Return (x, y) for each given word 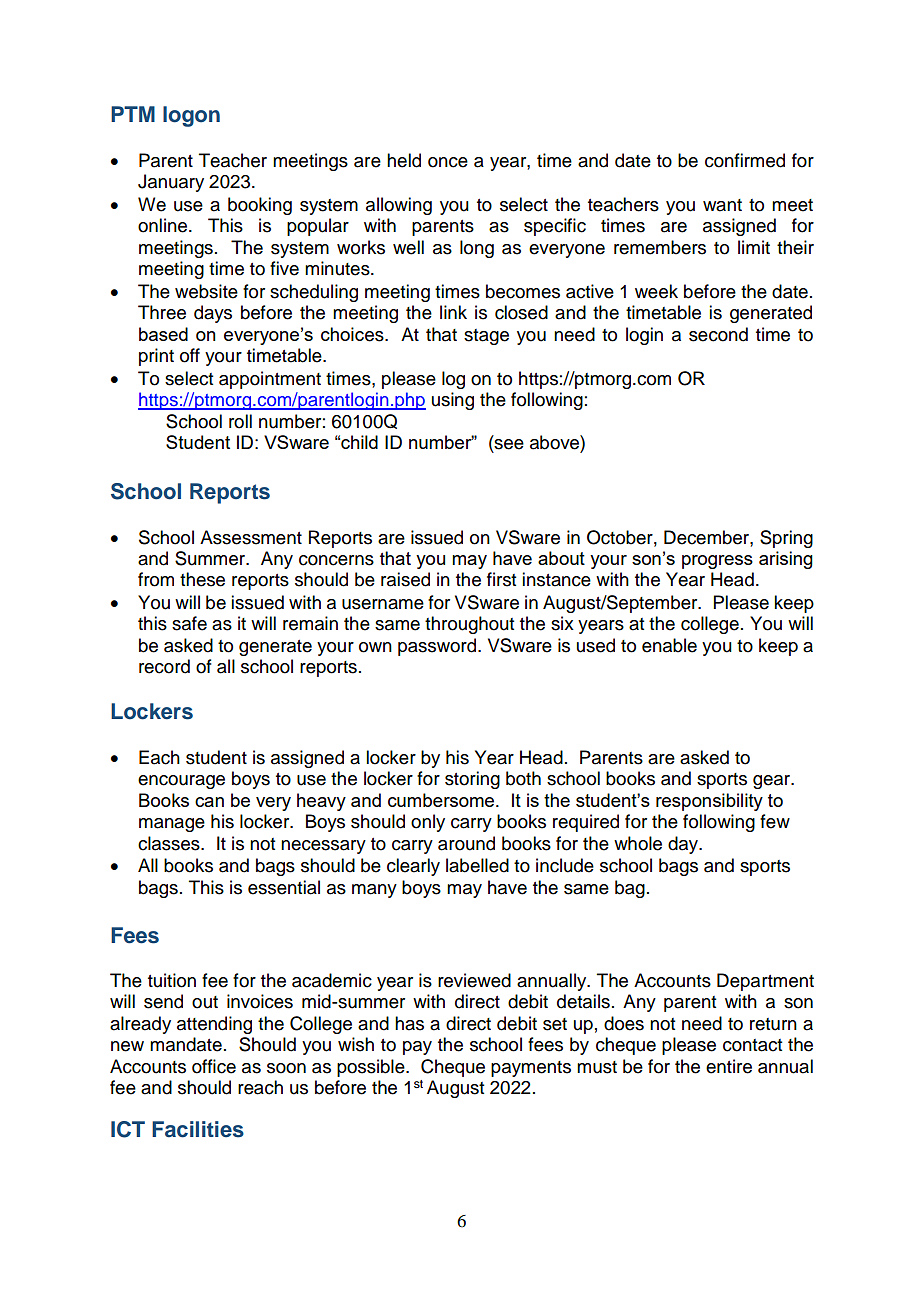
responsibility (709, 802)
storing (472, 780)
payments (531, 1069)
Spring (786, 539)
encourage (181, 782)
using (453, 401)
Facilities (198, 1129)
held (404, 160)
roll (240, 421)
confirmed (745, 160)
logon (191, 116)
